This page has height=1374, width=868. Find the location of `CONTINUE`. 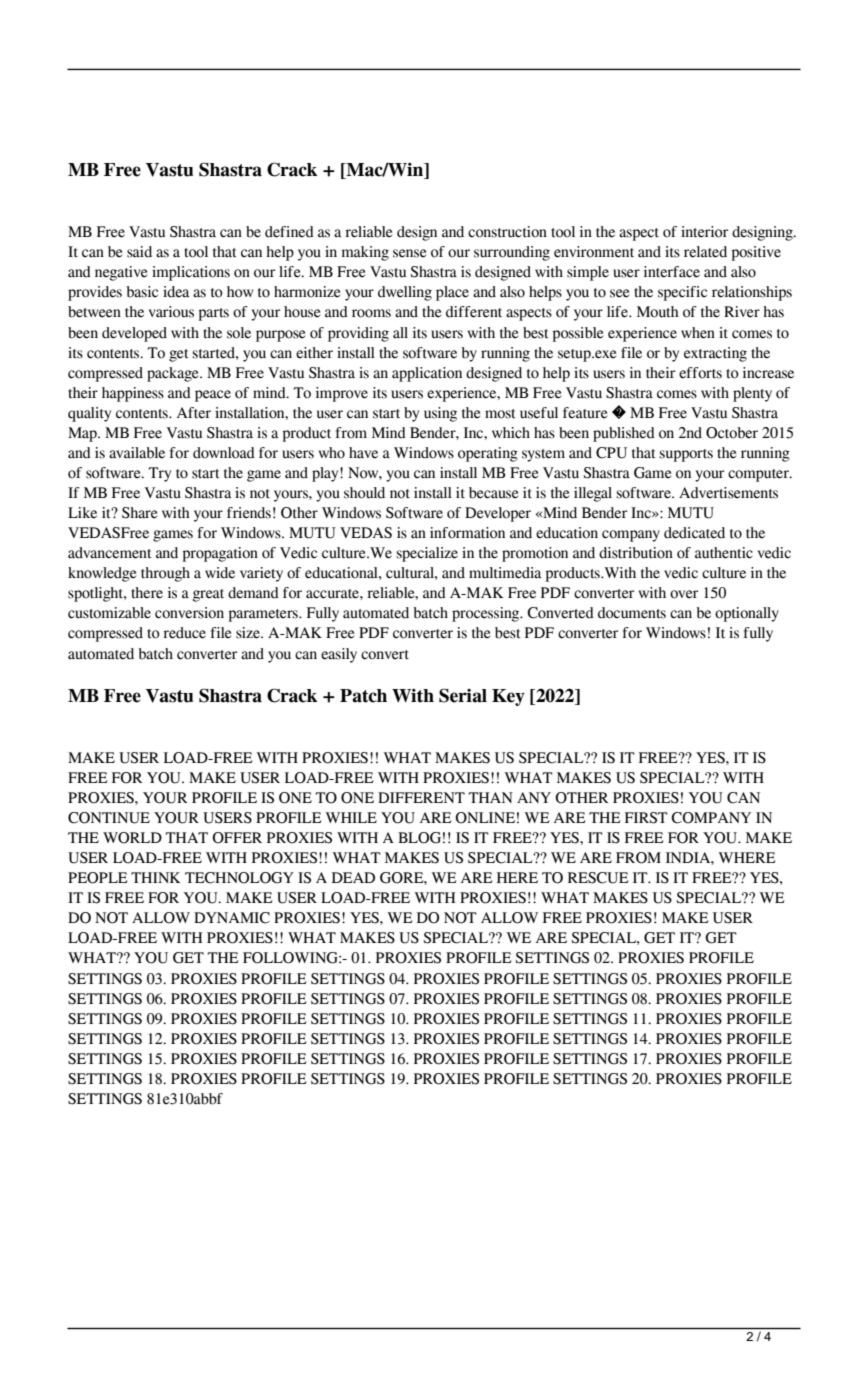

CONTINUE is located at coordinates (109, 818).
